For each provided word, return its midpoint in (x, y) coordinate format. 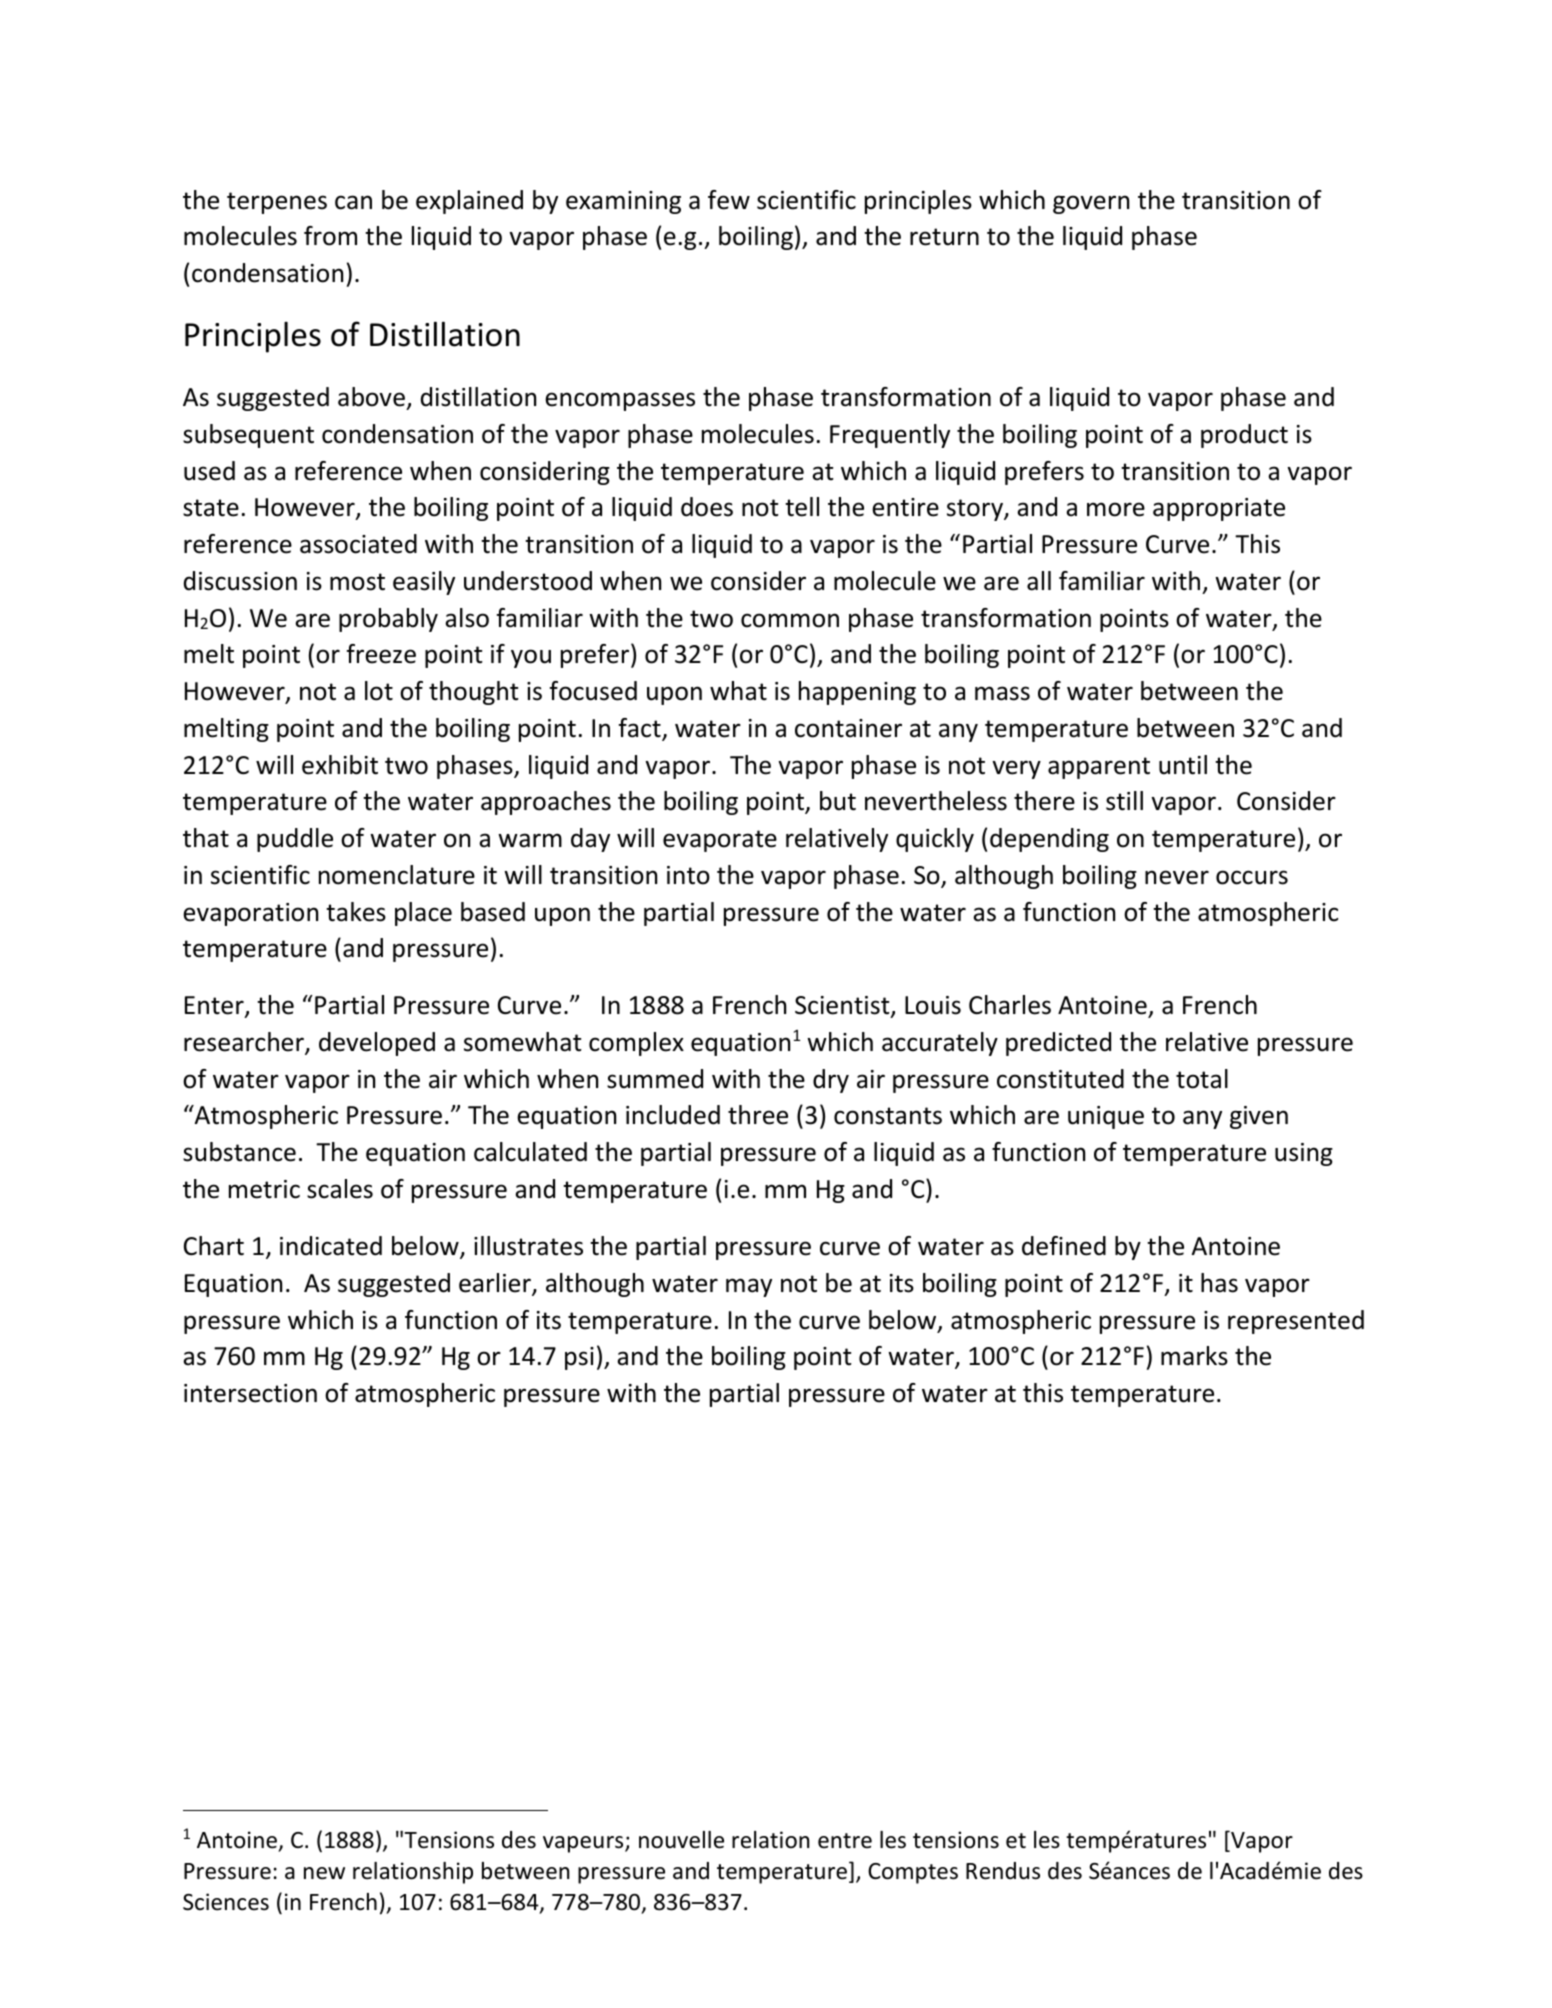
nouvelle (681, 1840)
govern (1091, 204)
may (749, 1287)
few (729, 200)
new (324, 1873)
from (330, 236)
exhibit (340, 765)
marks (1194, 1356)
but (838, 801)
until (1183, 765)
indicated (331, 1246)
